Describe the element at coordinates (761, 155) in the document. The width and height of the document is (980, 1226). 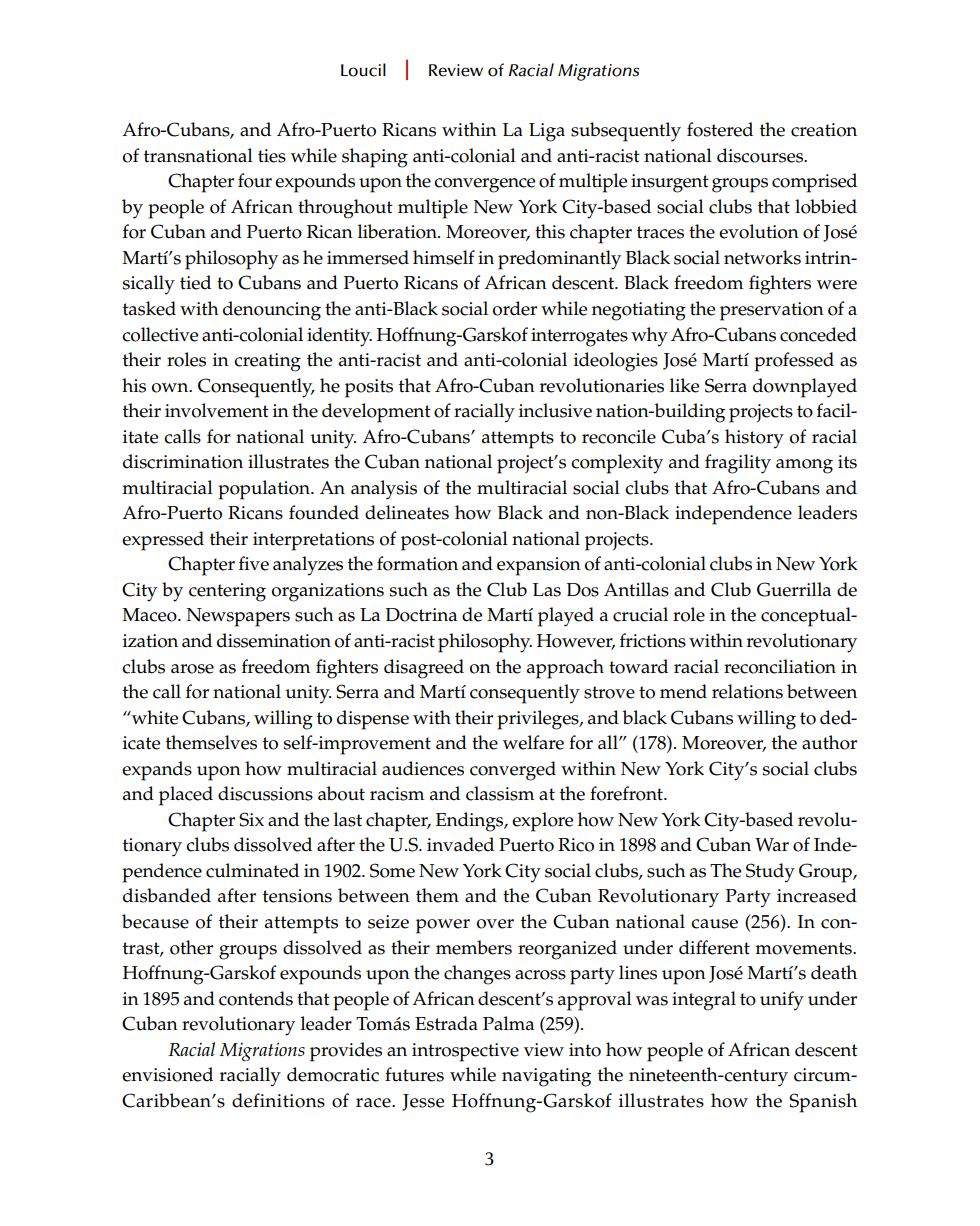
I see `discourses` at that location.
